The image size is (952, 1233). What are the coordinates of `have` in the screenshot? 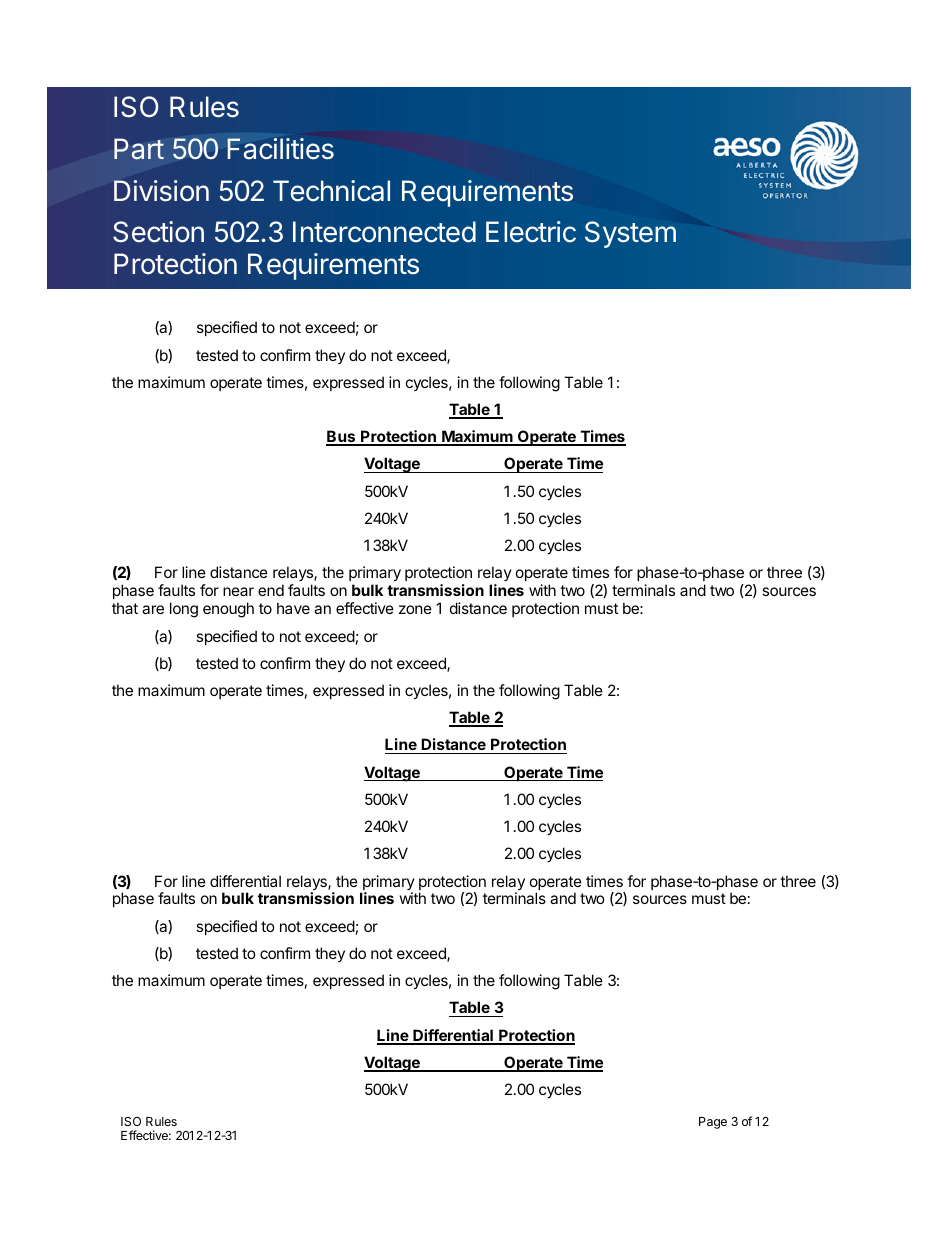 It's located at (293, 608).
